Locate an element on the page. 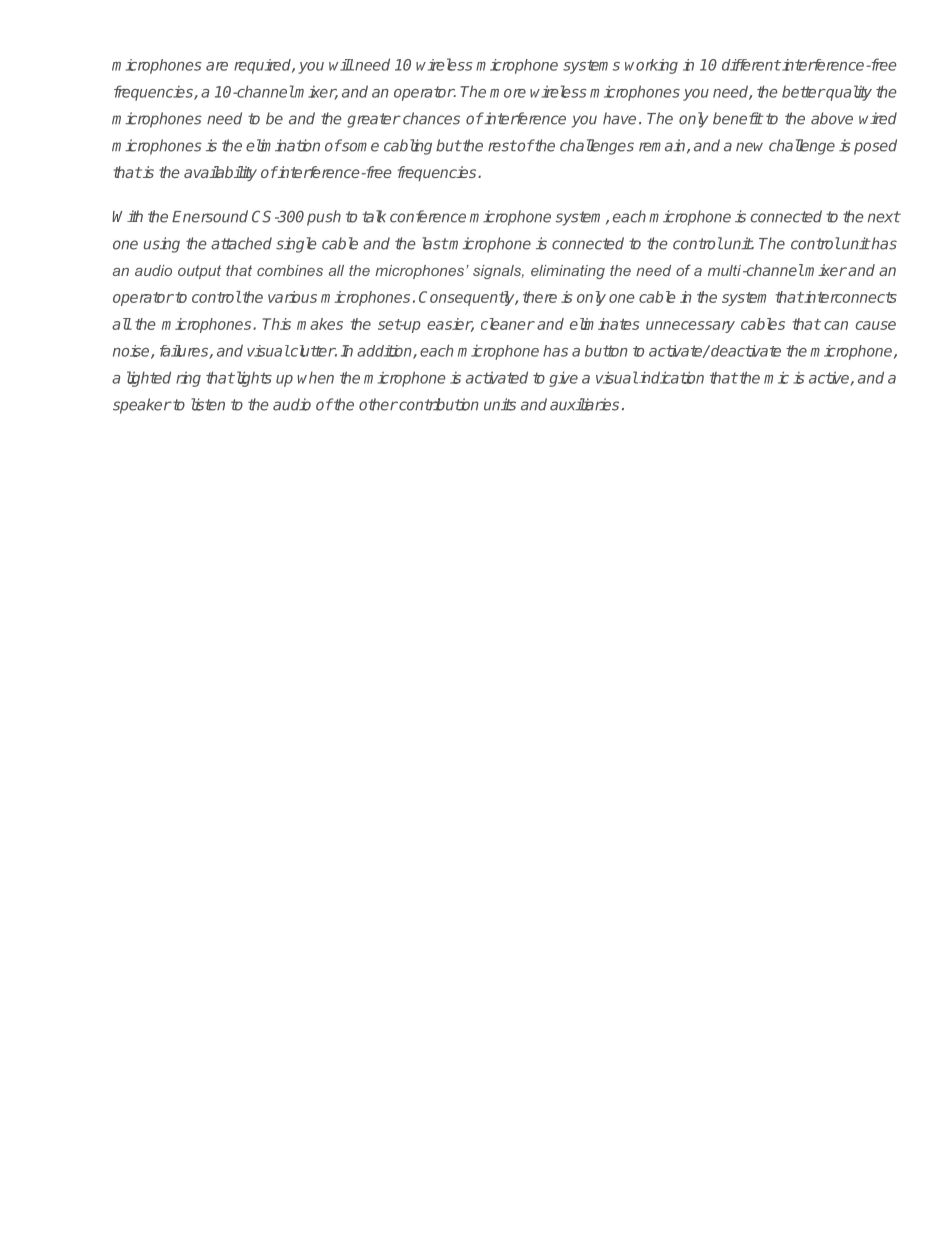  output is located at coordinates (199, 272).
